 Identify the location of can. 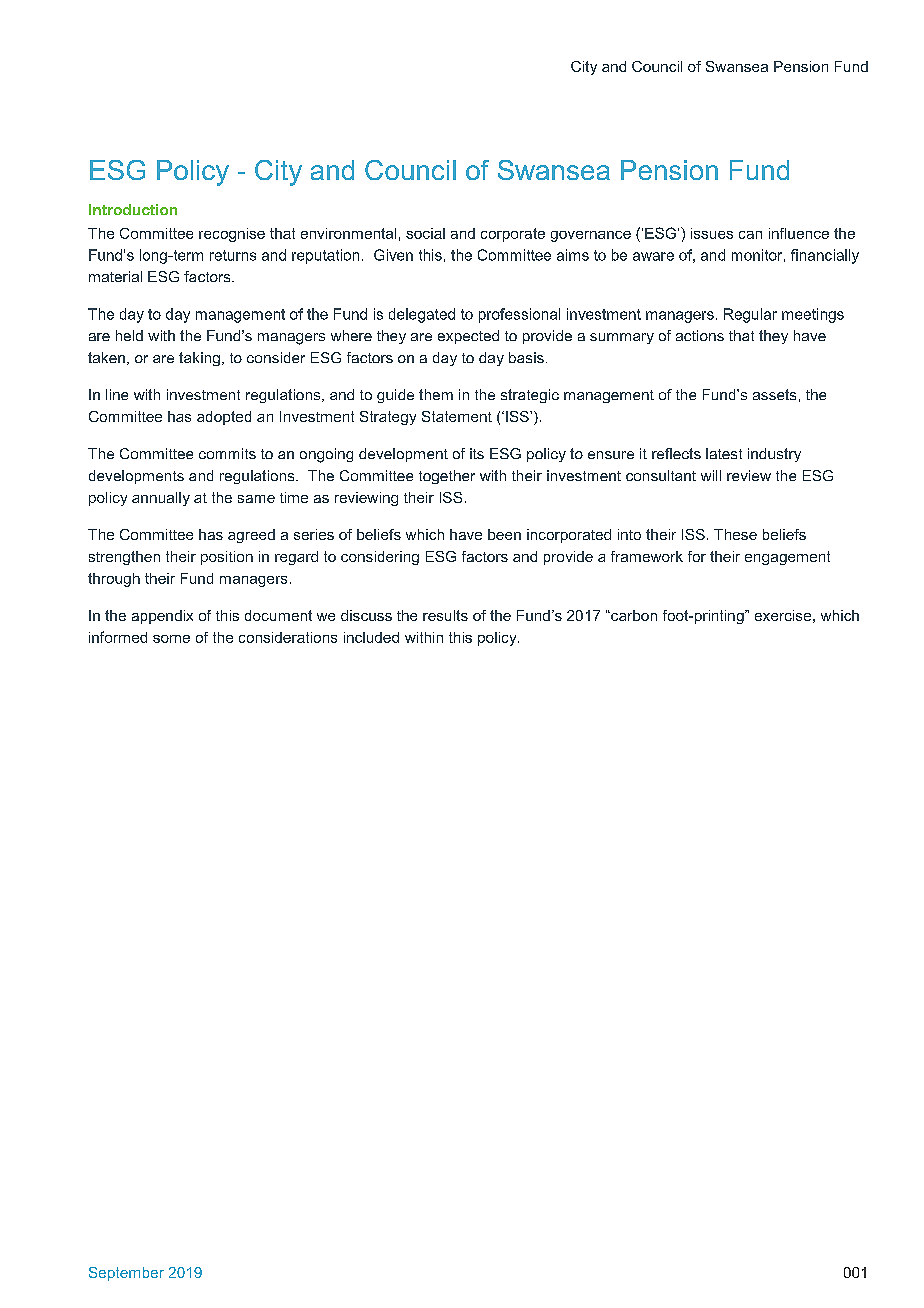
(750, 235).
